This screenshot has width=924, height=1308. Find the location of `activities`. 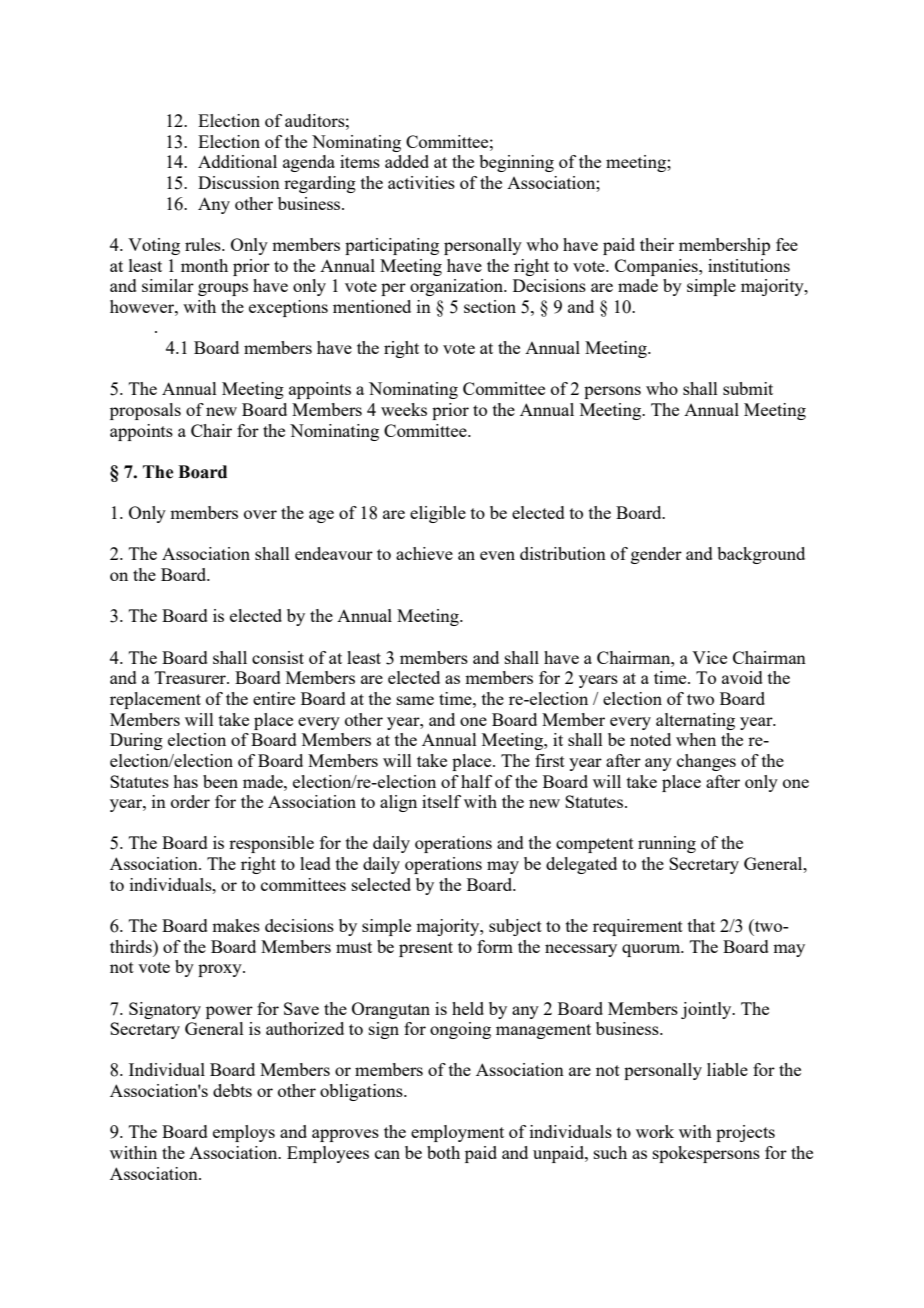

activities is located at coordinates (421, 182).
